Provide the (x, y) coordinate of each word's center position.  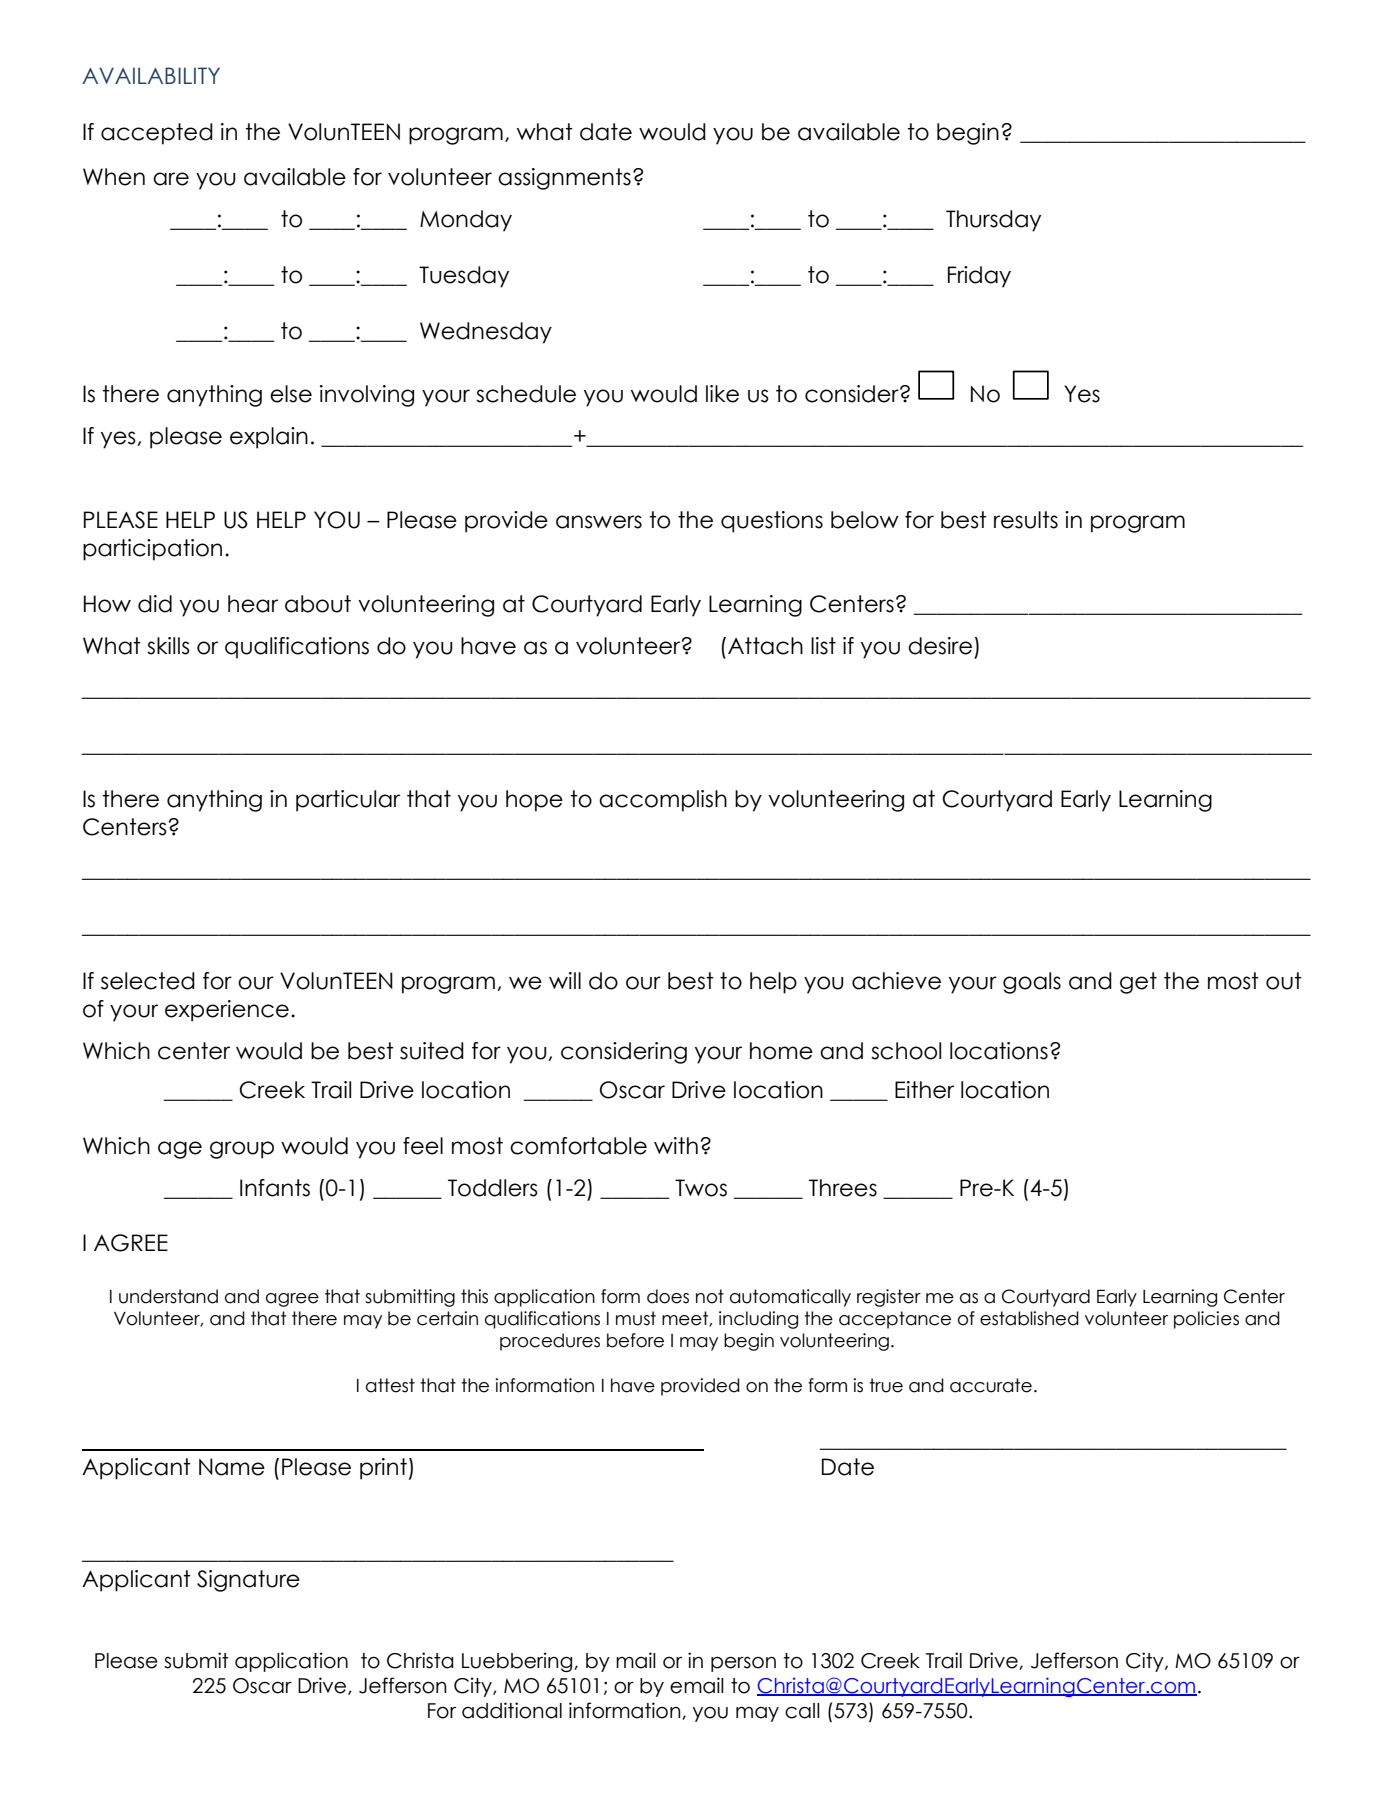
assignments (564, 179)
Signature (248, 1581)
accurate (991, 1385)
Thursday (993, 221)
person (743, 1664)
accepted (157, 134)
